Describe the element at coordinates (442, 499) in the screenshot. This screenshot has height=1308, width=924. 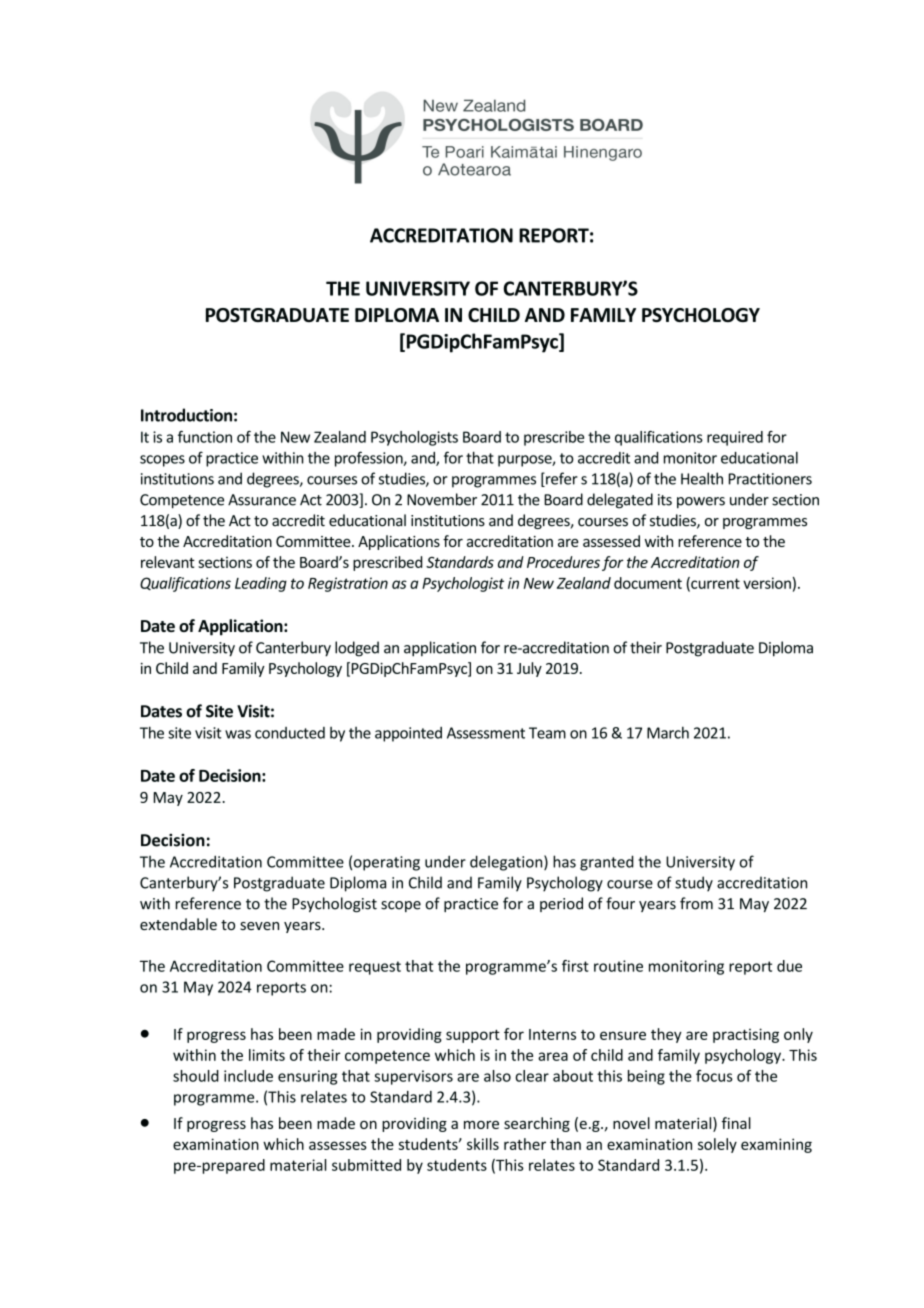
I see `November` at that location.
